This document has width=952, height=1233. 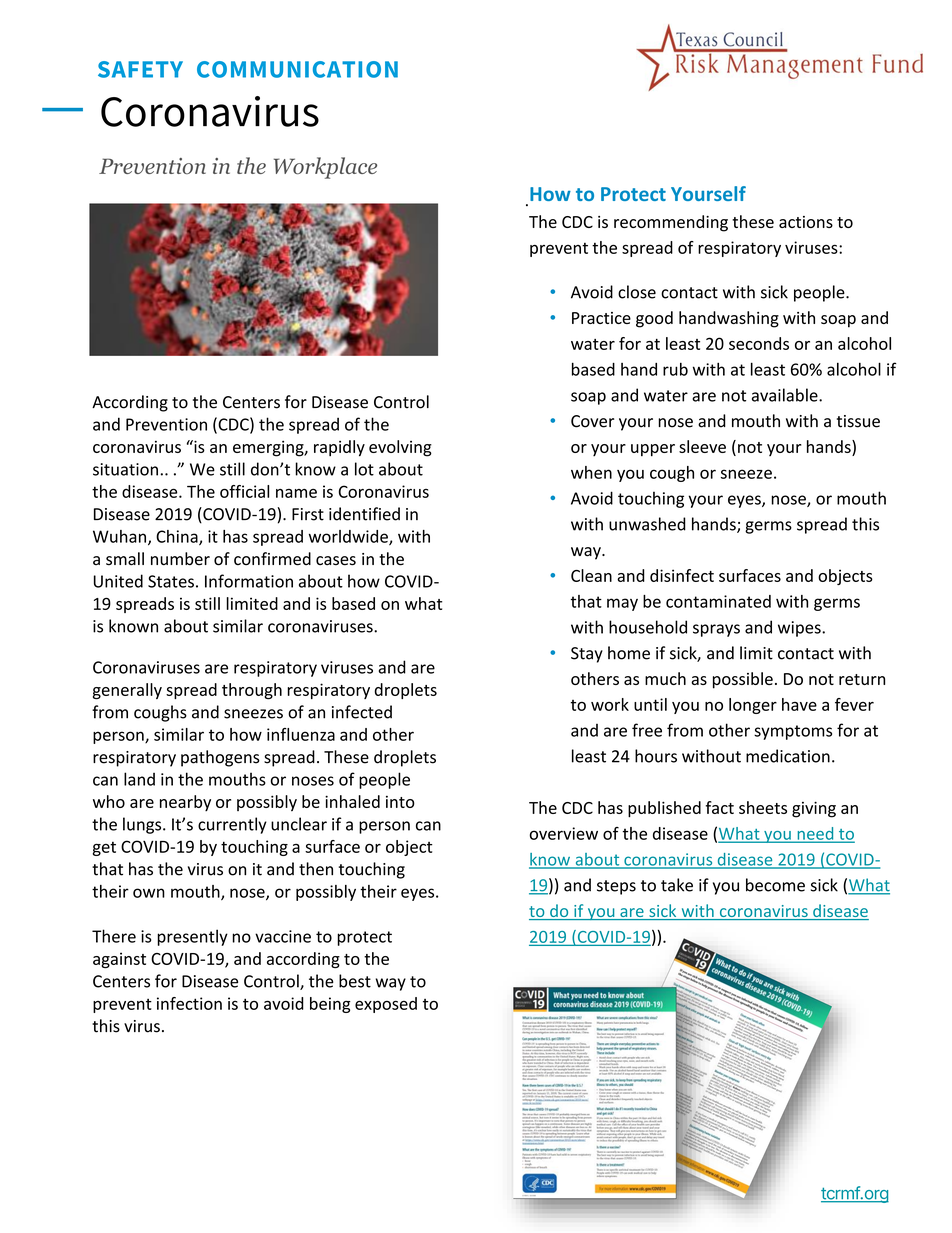 I want to click on sheets, so click(x=763, y=807).
